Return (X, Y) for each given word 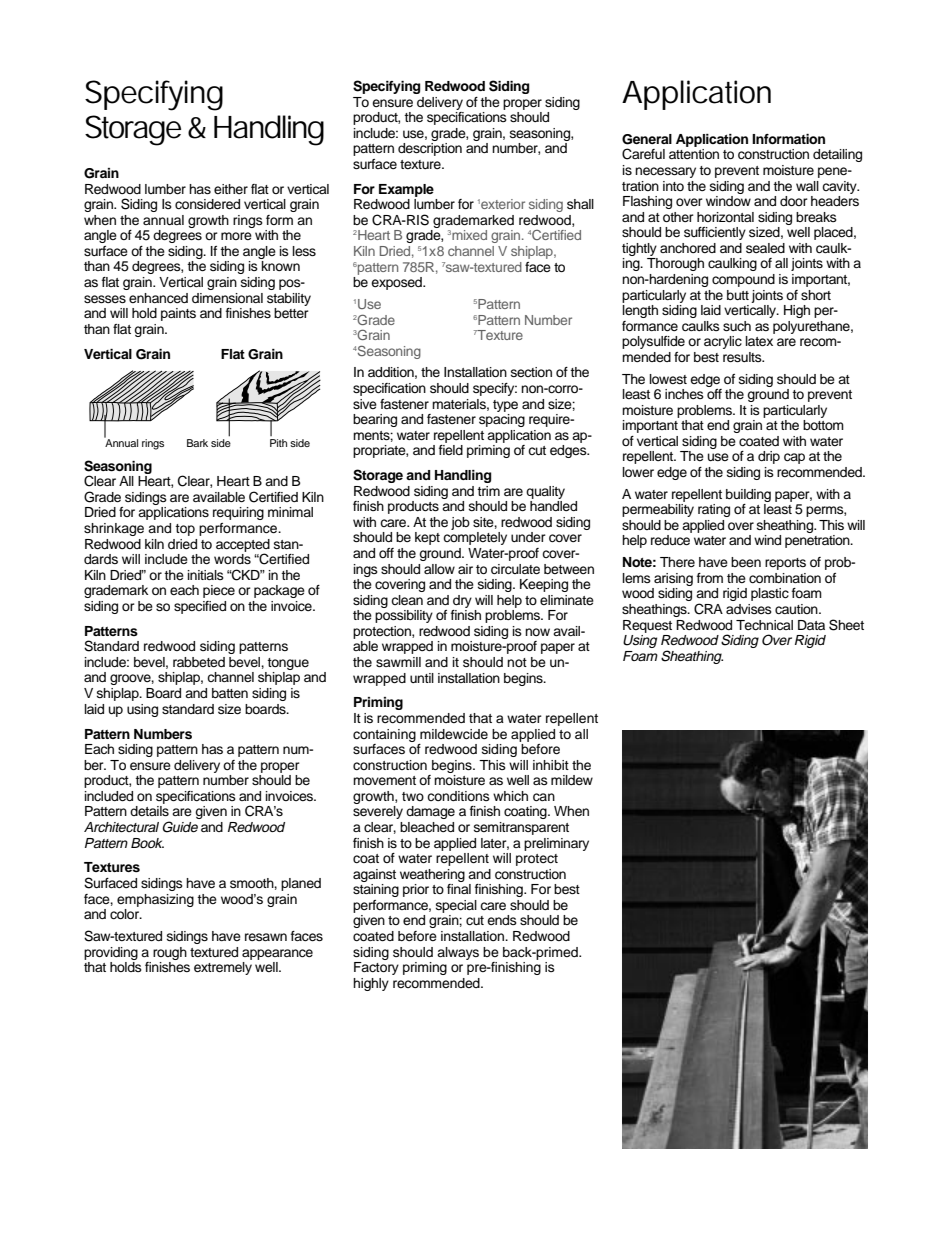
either (231, 189)
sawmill (398, 662)
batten (230, 693)
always (458, 953)
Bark (197, 443)
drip (769, 457)
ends (502, 920)
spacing (502, 420)
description (430, 149)
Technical (764, 625)
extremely (223, 968)
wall (807, 186)
